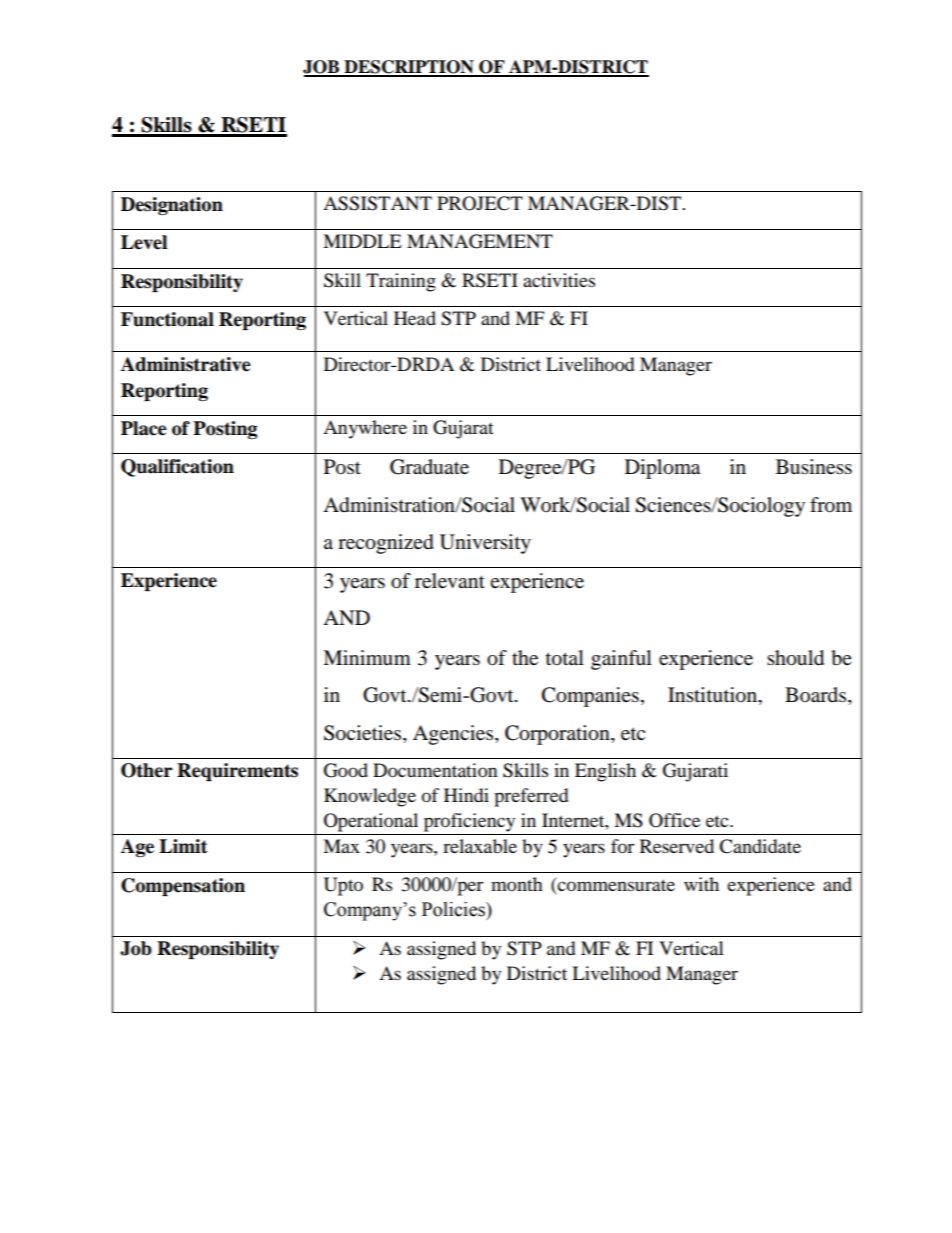  What do you see at coordinates (795, 658) in the screenshot?
I see `should` at bounding box center [795, 658].
